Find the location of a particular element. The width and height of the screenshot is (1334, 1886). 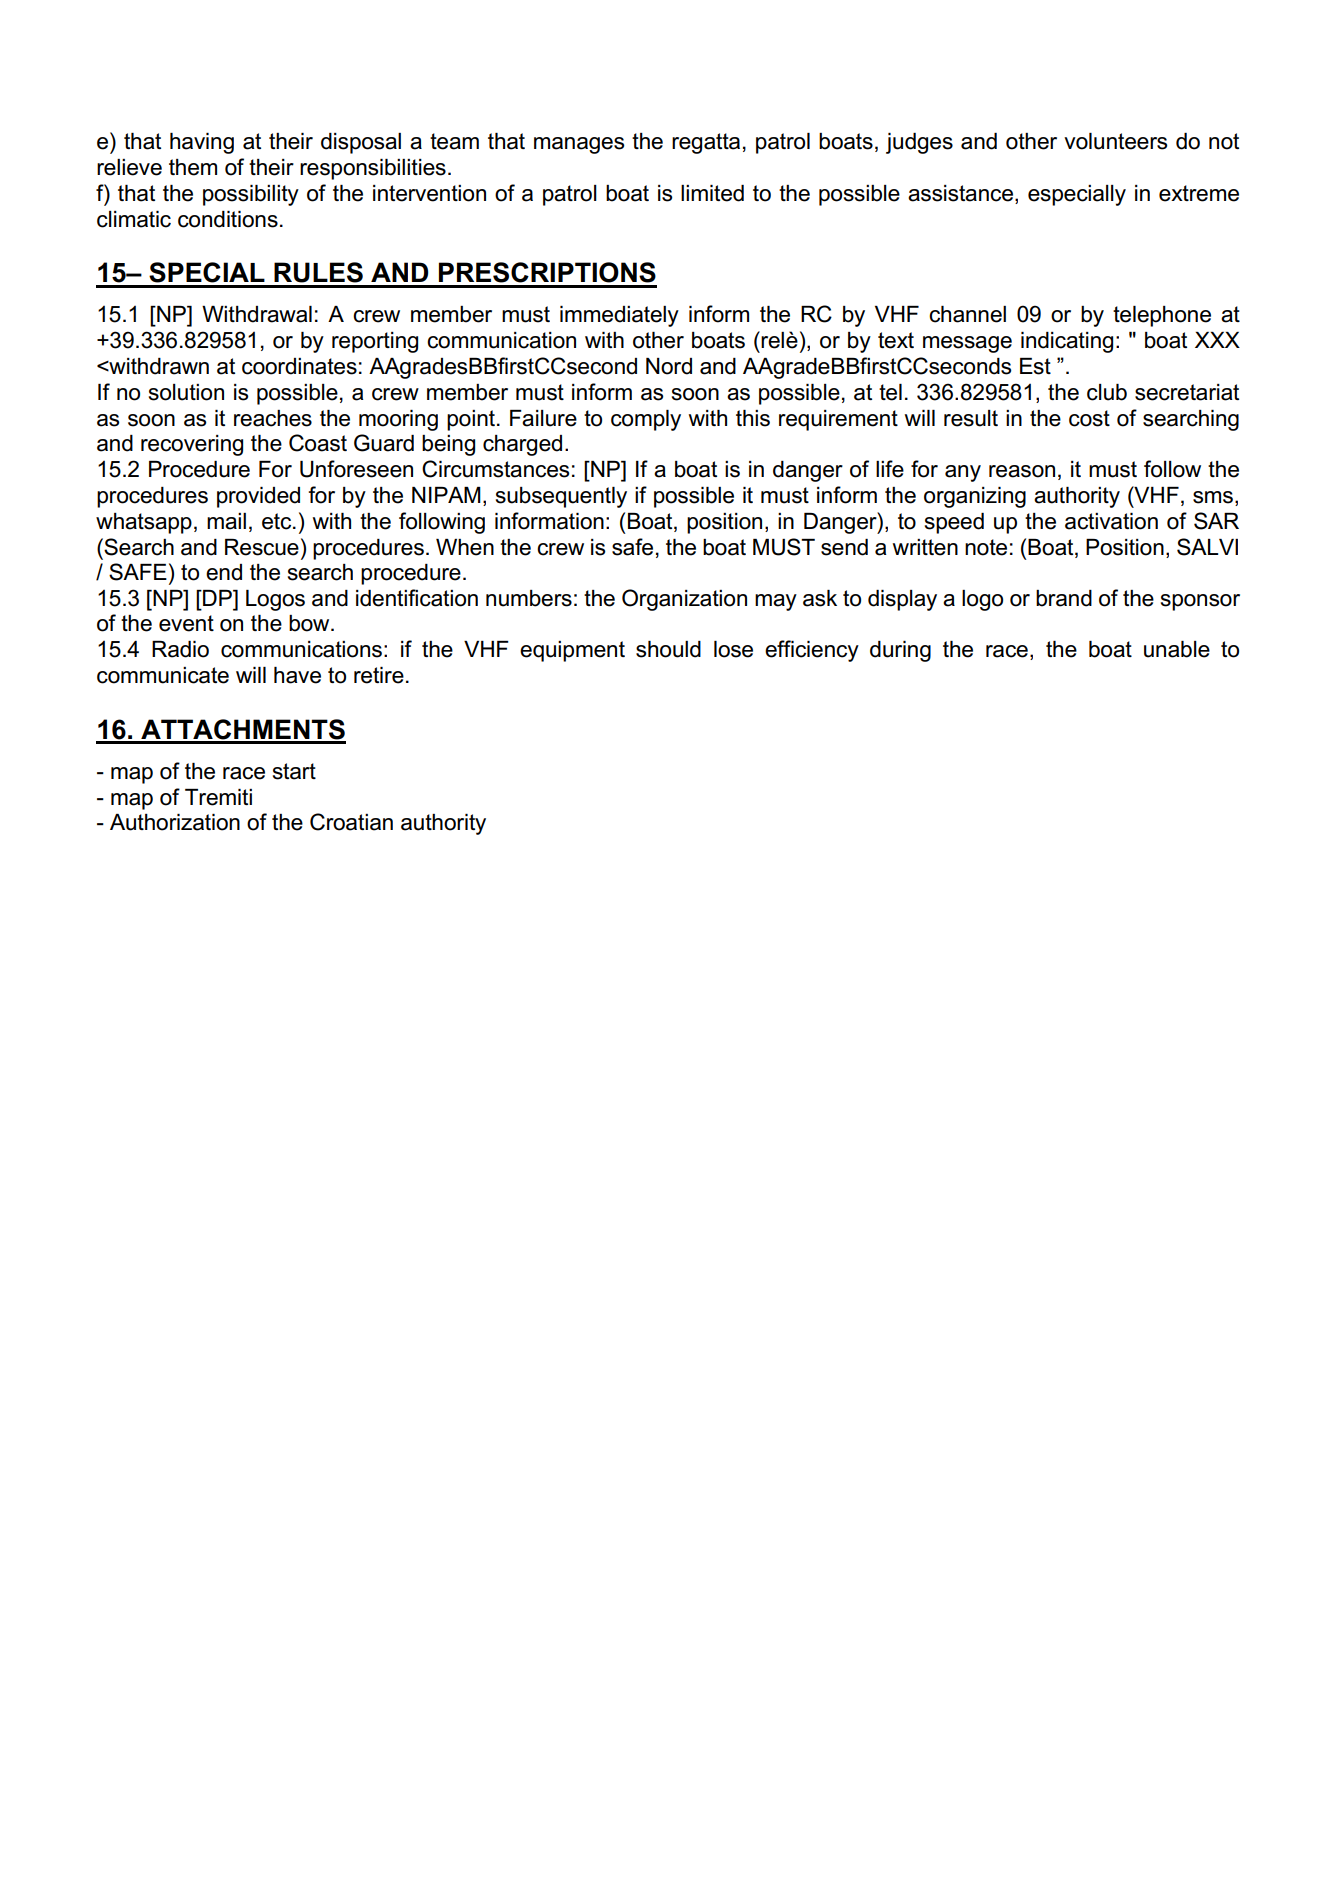

provided is located at coordinates (258, 497).
